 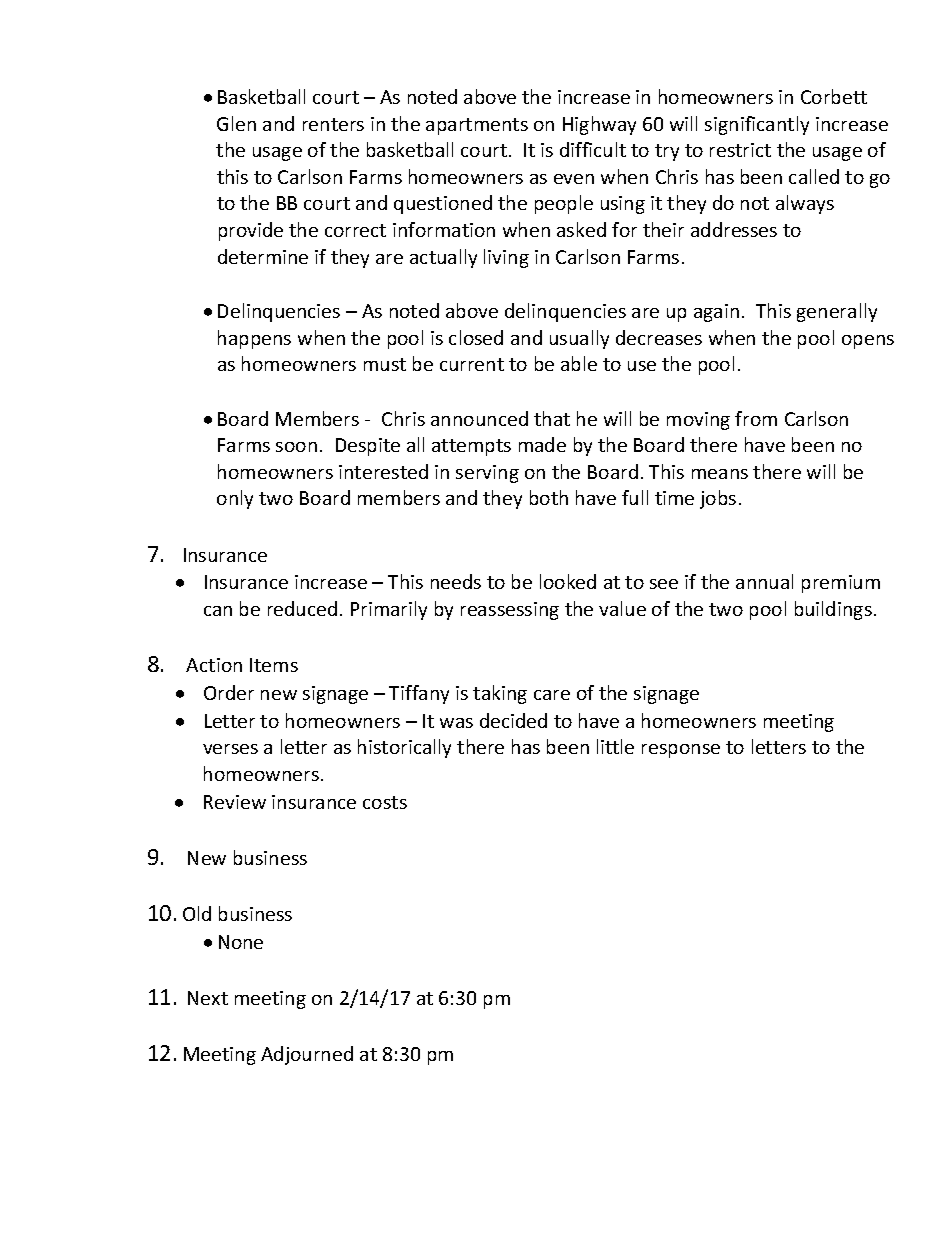 I want to click on None, so click(x=241, y=942).
